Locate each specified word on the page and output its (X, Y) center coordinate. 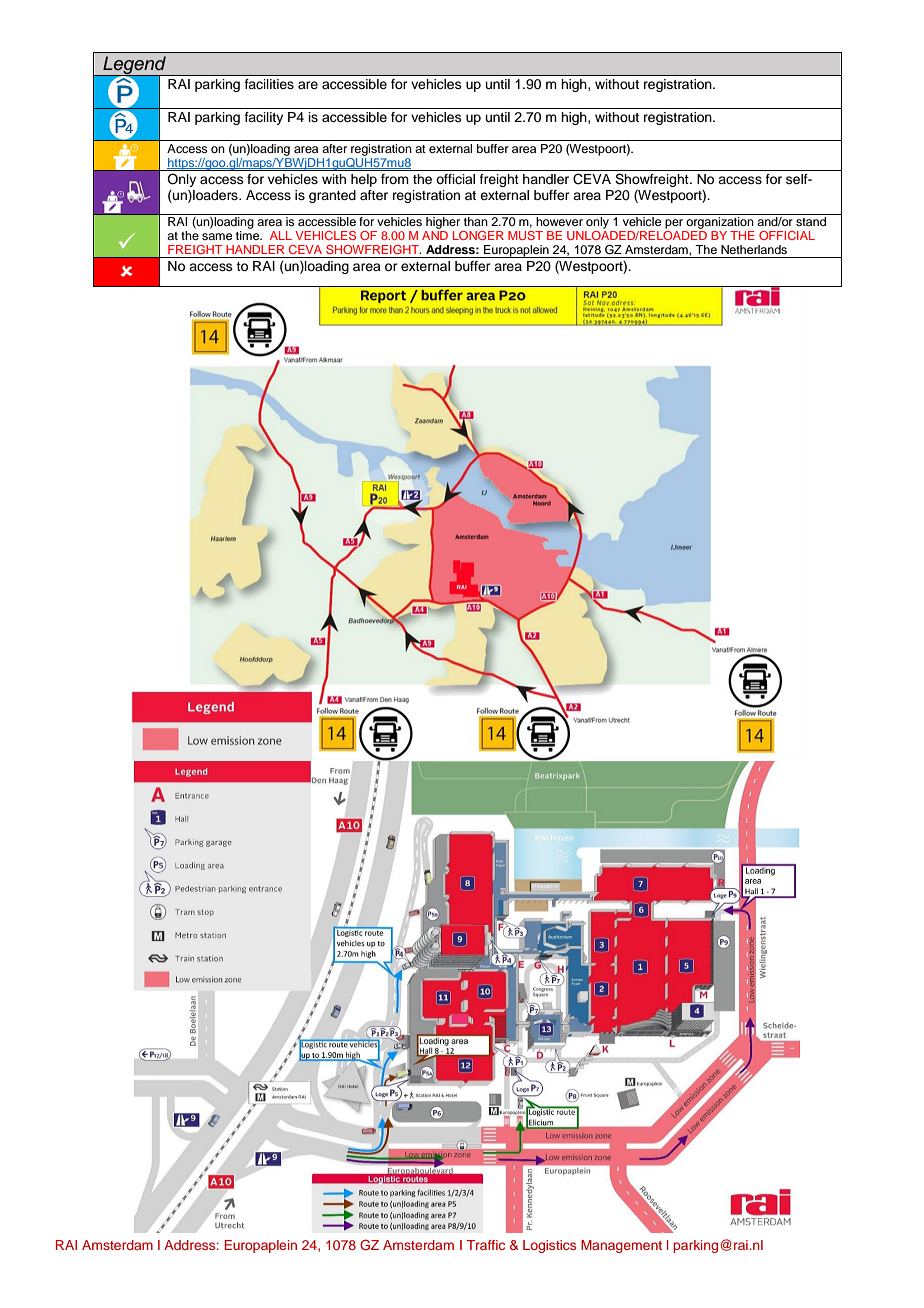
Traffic (486, 1245)
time (249, 235)
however (559, 221)
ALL (281, 235)
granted (332, 196)
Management (621, 1246)
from (395, 179)
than (476, 221)
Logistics (549, 1246)
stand (811, 221)
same (217, 236)
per (674, 224)
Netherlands (754, 249)
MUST (525, 235)
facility (264, 118)
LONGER (478, 235)
